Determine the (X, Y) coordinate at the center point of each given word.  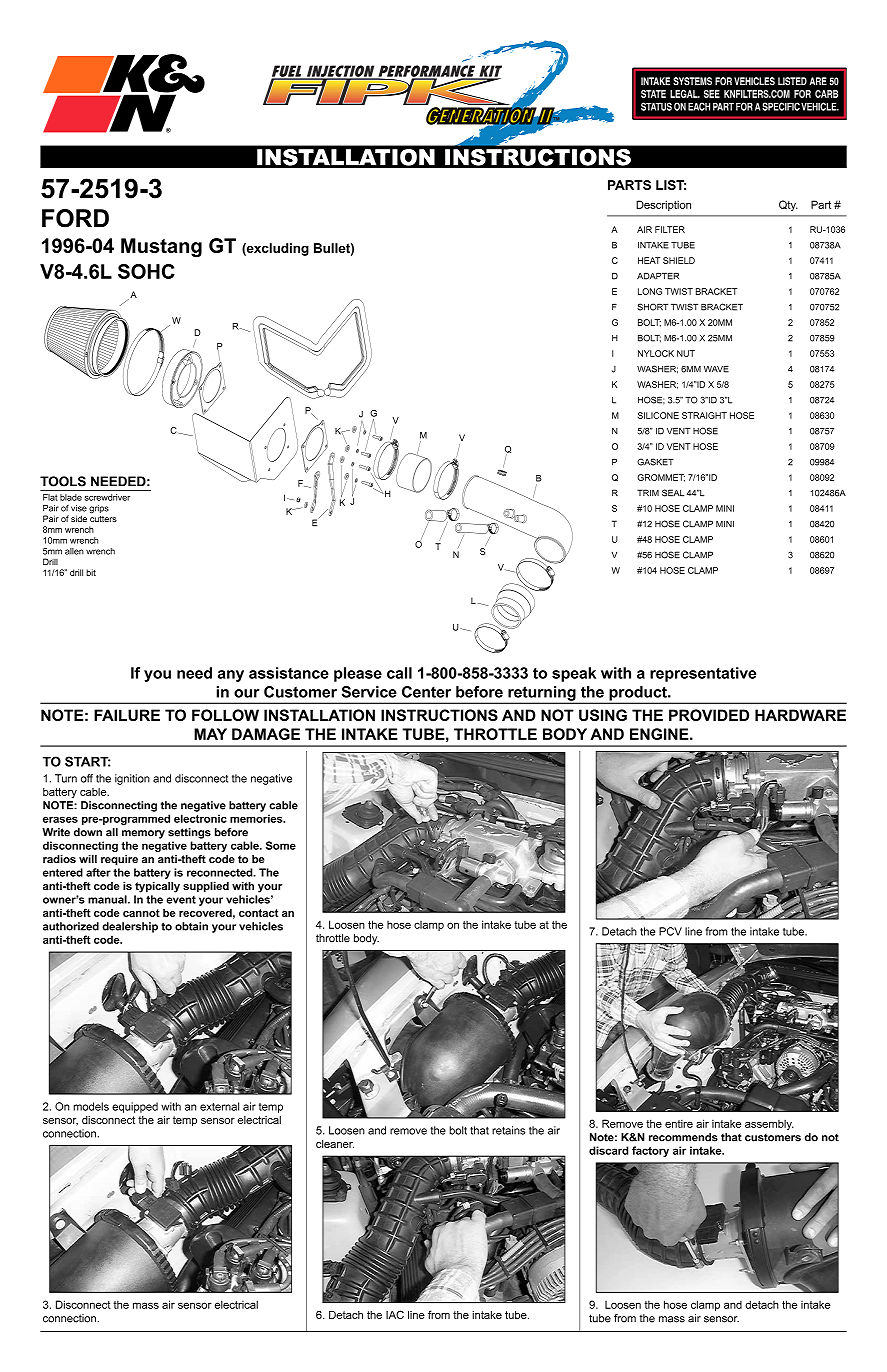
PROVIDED (709, 715)
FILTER (670, 229)
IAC (395, 1314)
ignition (132, 779)
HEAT (649, 260)
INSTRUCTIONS (439, 715)
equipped (135, 1107)
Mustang (161, 247)
